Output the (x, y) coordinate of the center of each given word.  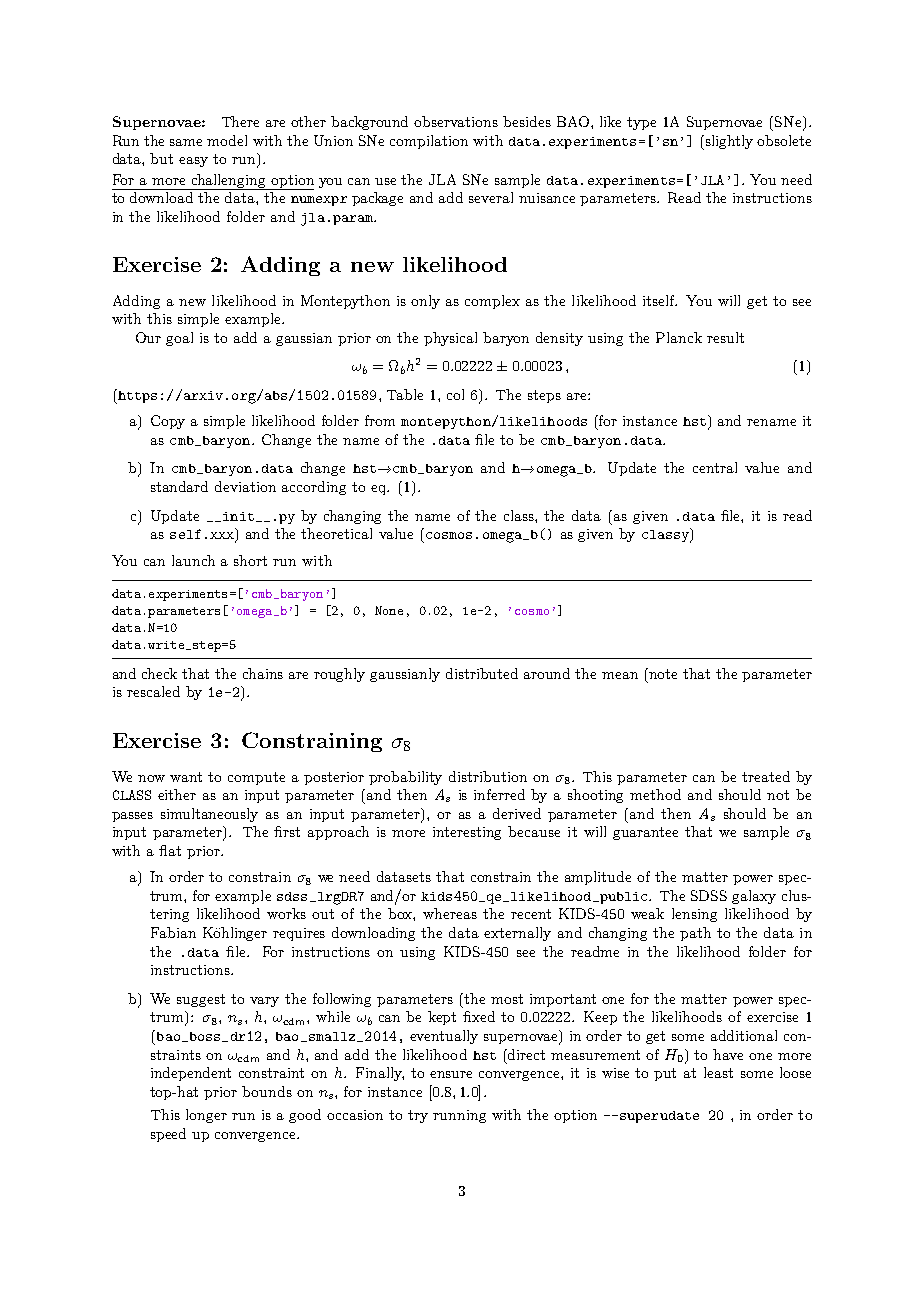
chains (263, 673)
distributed (482, 673)
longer (206, 1116)
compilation (429, 142)
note (663, 674)
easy (193, 162)
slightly (728, 142)
